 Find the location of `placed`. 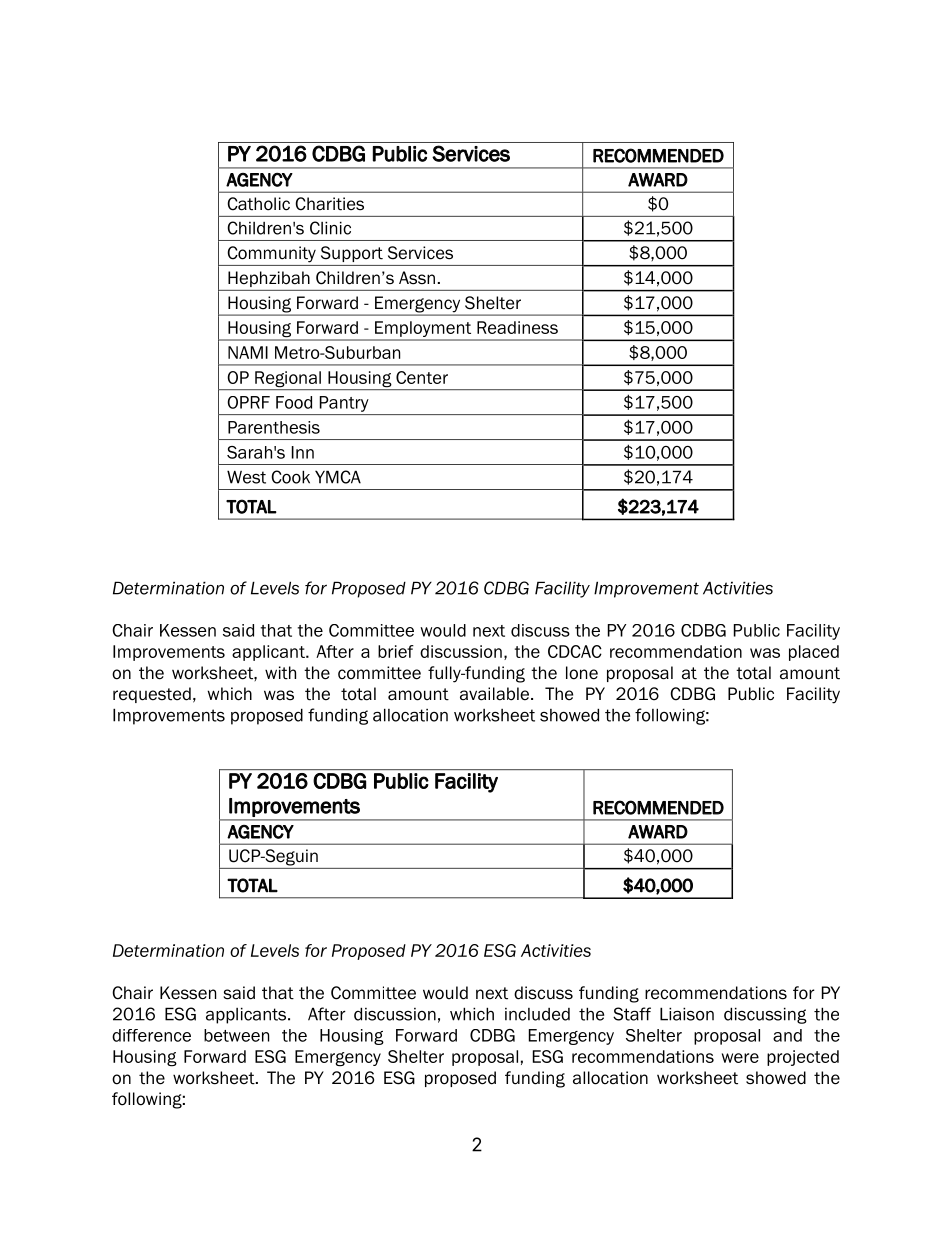

placed is located at coordinates (814, 653).
